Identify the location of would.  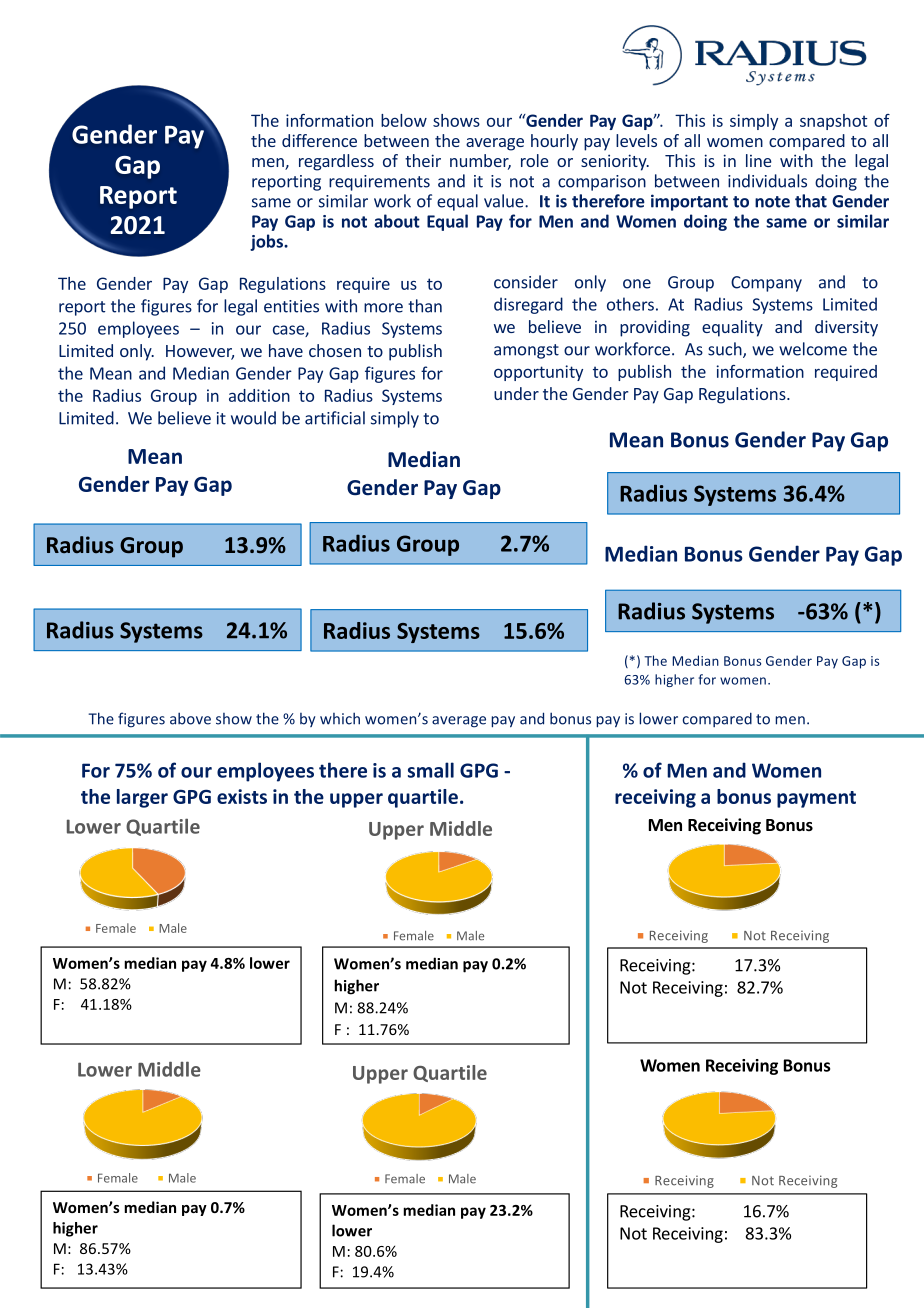
(253, 418).
